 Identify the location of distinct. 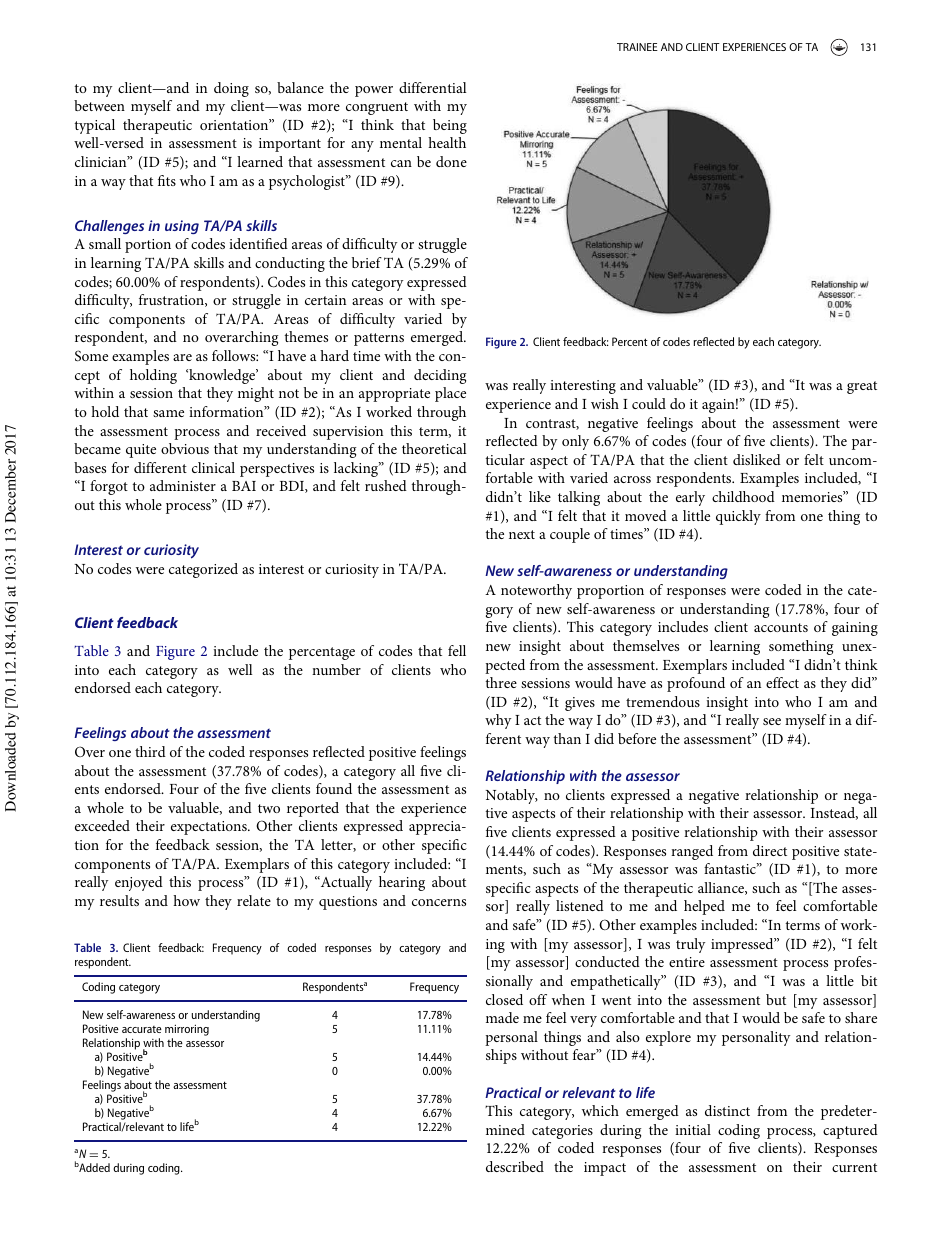
(727, 1110).
